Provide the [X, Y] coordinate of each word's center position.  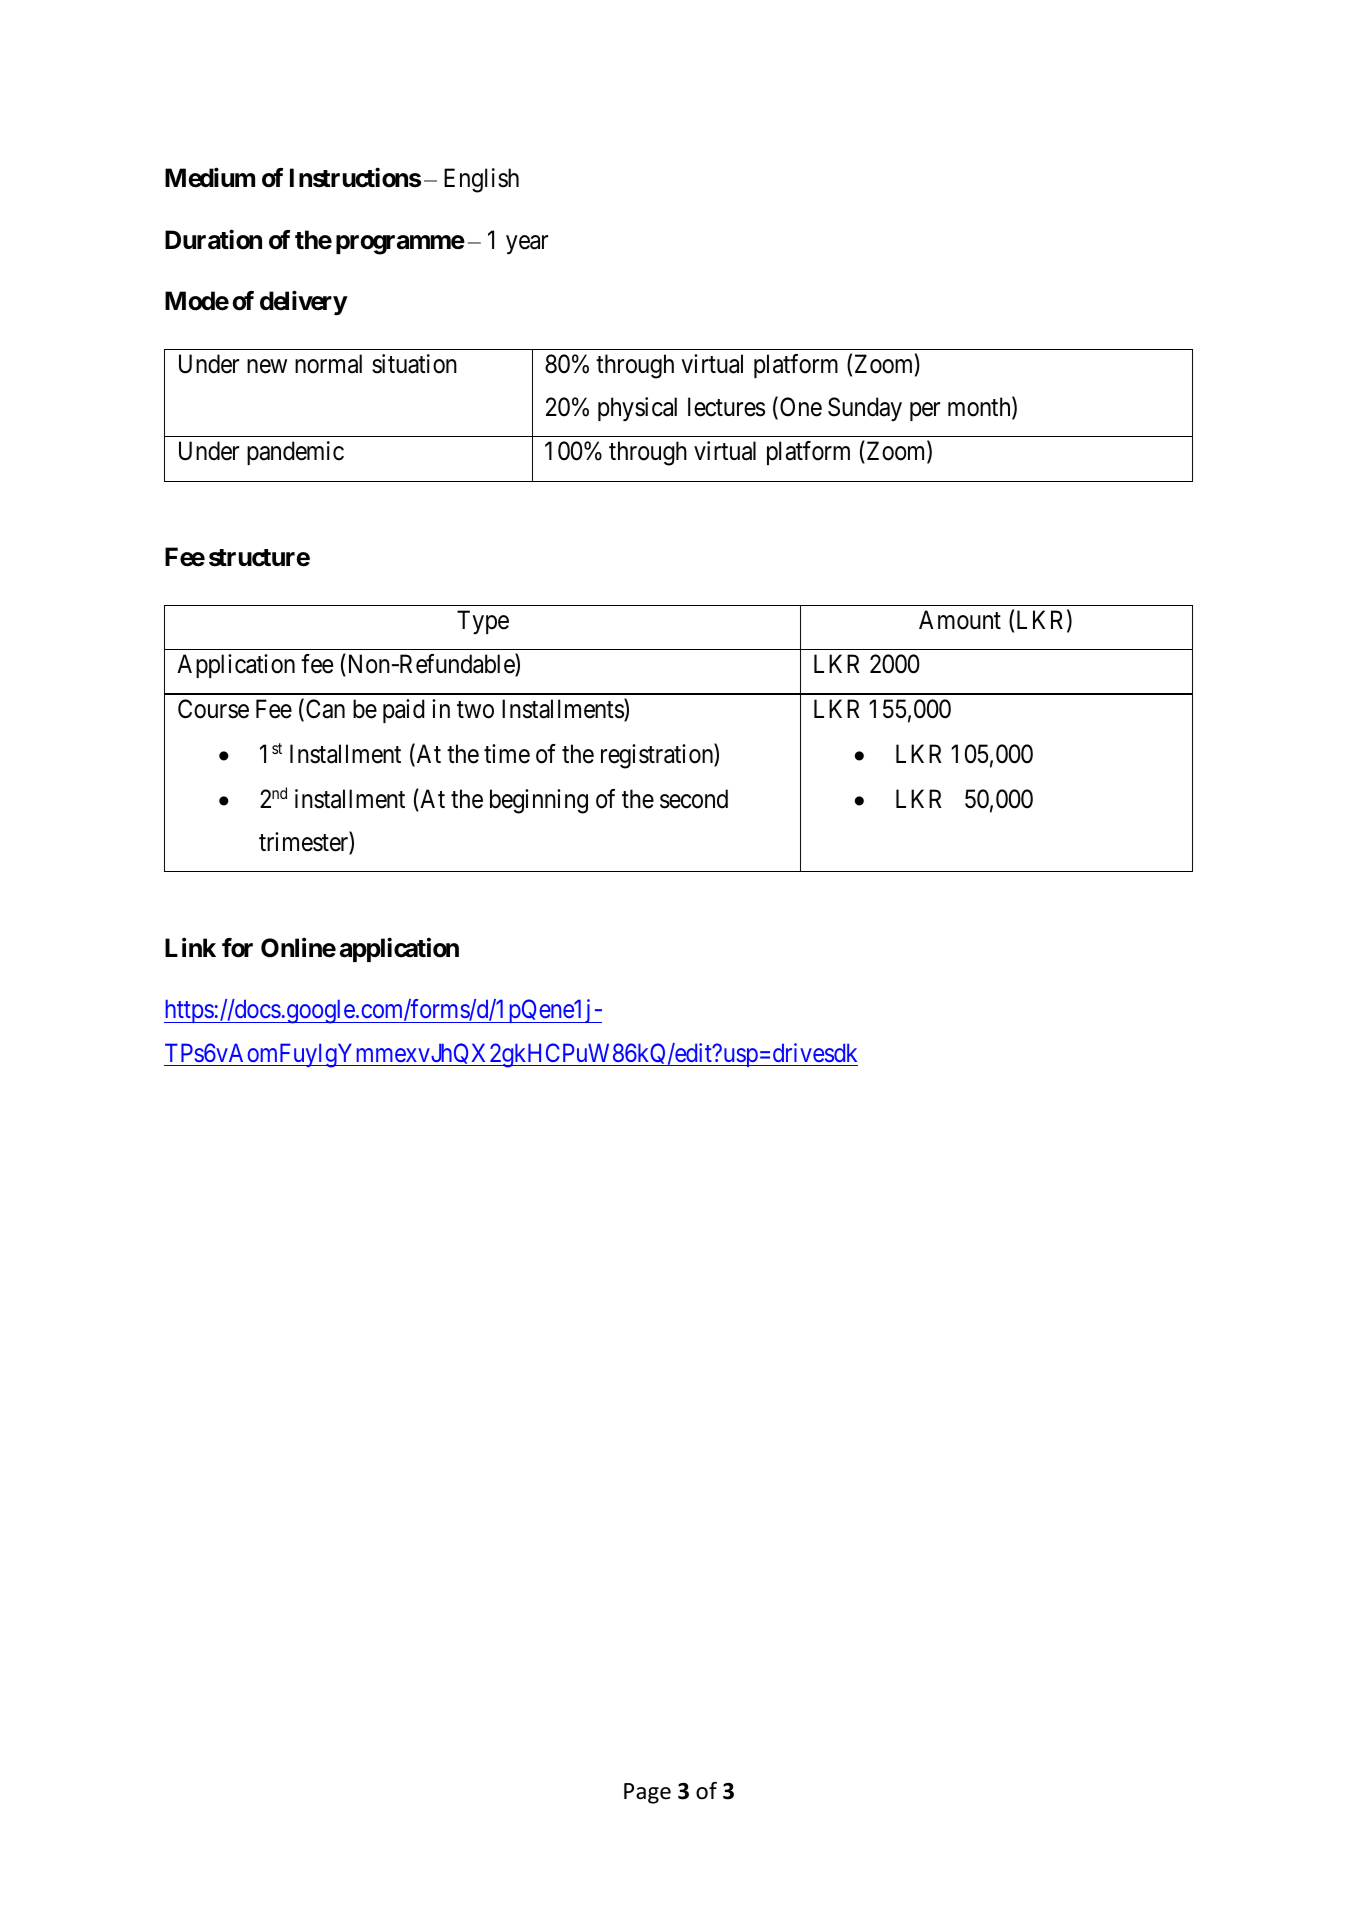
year [527, 245]
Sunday [865, 409]
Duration [213, 239]
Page [647, 1793]
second [694, 799]
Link [190, 947]
